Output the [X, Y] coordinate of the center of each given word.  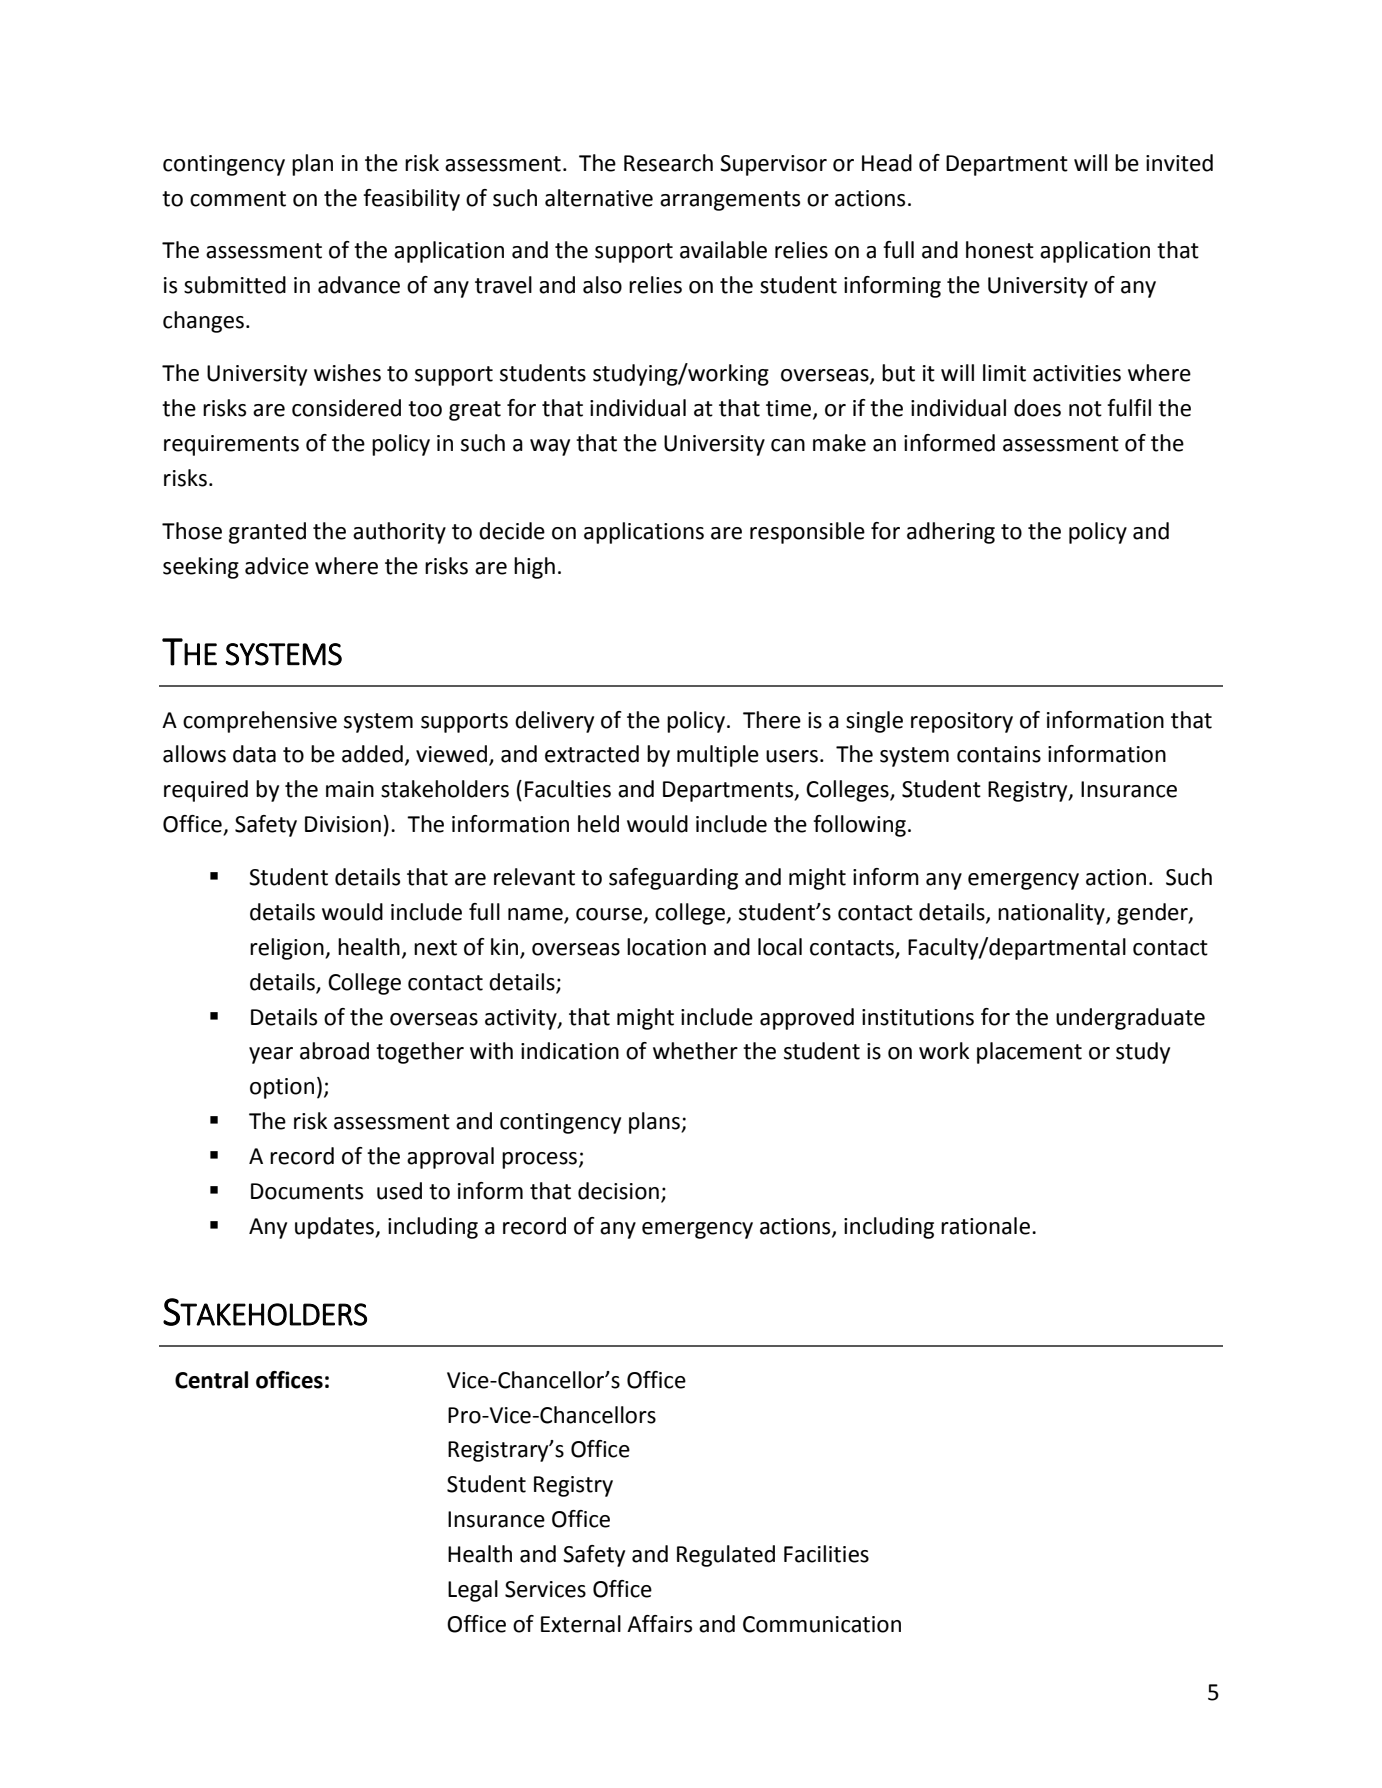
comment [238, 199]
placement [1029, 1053]
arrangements [730, 201]
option [282, 1088]
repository [962, 722]
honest [1000, 250]
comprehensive [260, 722]
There [772, 720]
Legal [473, 1591]
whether [695, 1051]
